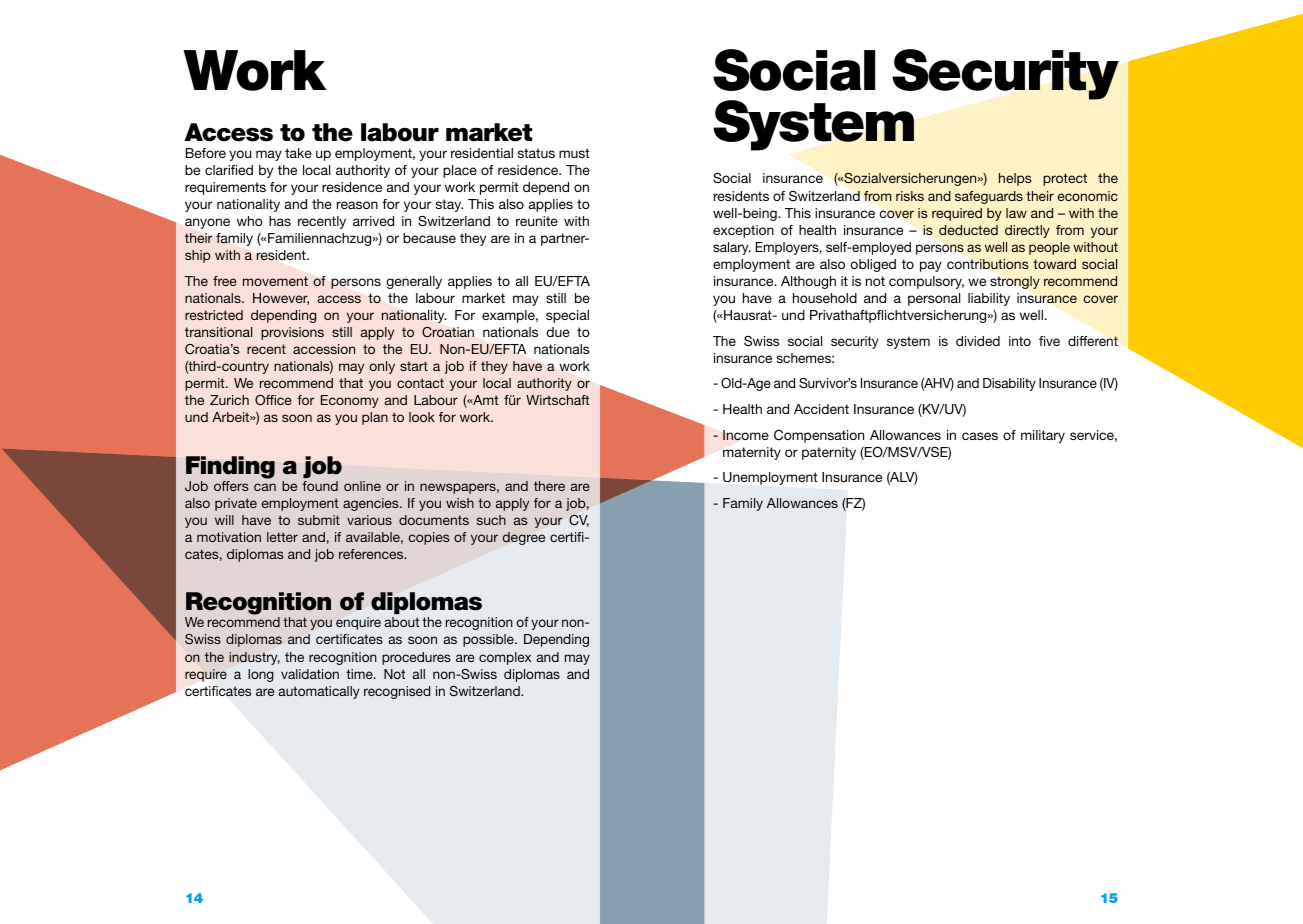  What do you see at coordinates (375, 418) in the page?
I see `plan` at bounding box center [375, 418].
